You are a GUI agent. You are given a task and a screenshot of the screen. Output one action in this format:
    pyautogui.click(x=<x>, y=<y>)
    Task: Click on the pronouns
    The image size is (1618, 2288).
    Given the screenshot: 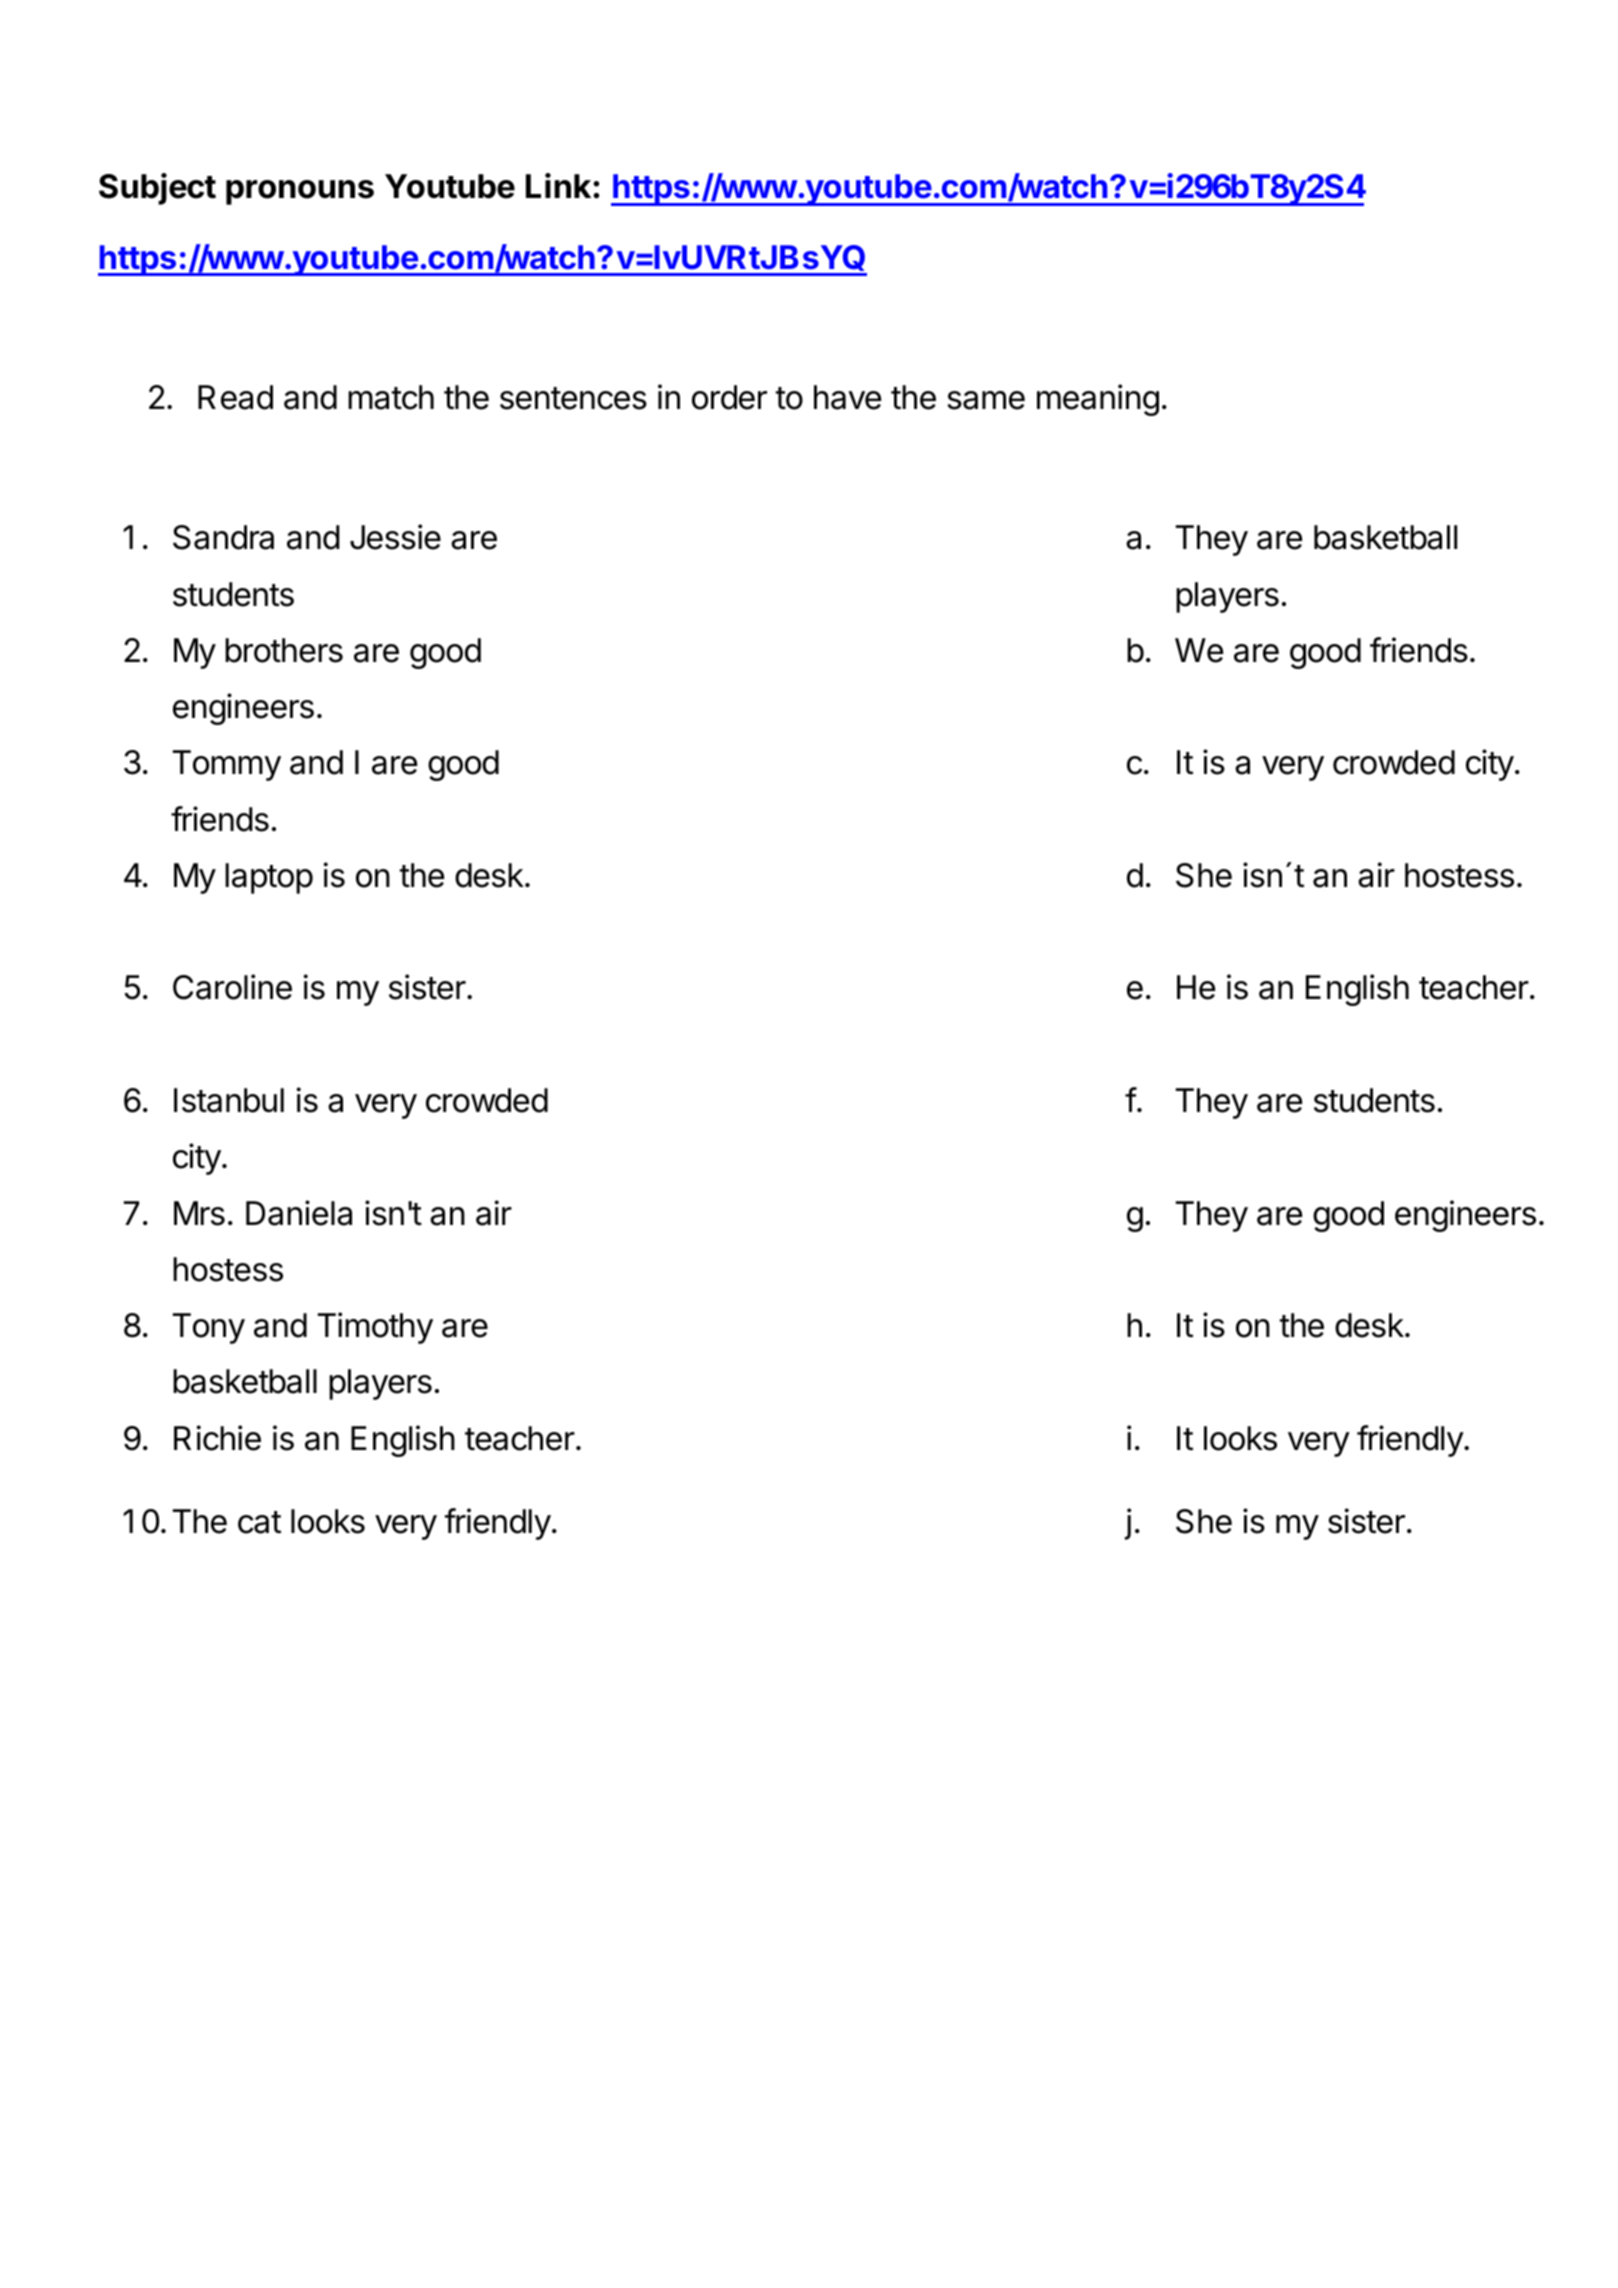 What is the action you would take?
    pyautogui.click(x=300, y=192)
